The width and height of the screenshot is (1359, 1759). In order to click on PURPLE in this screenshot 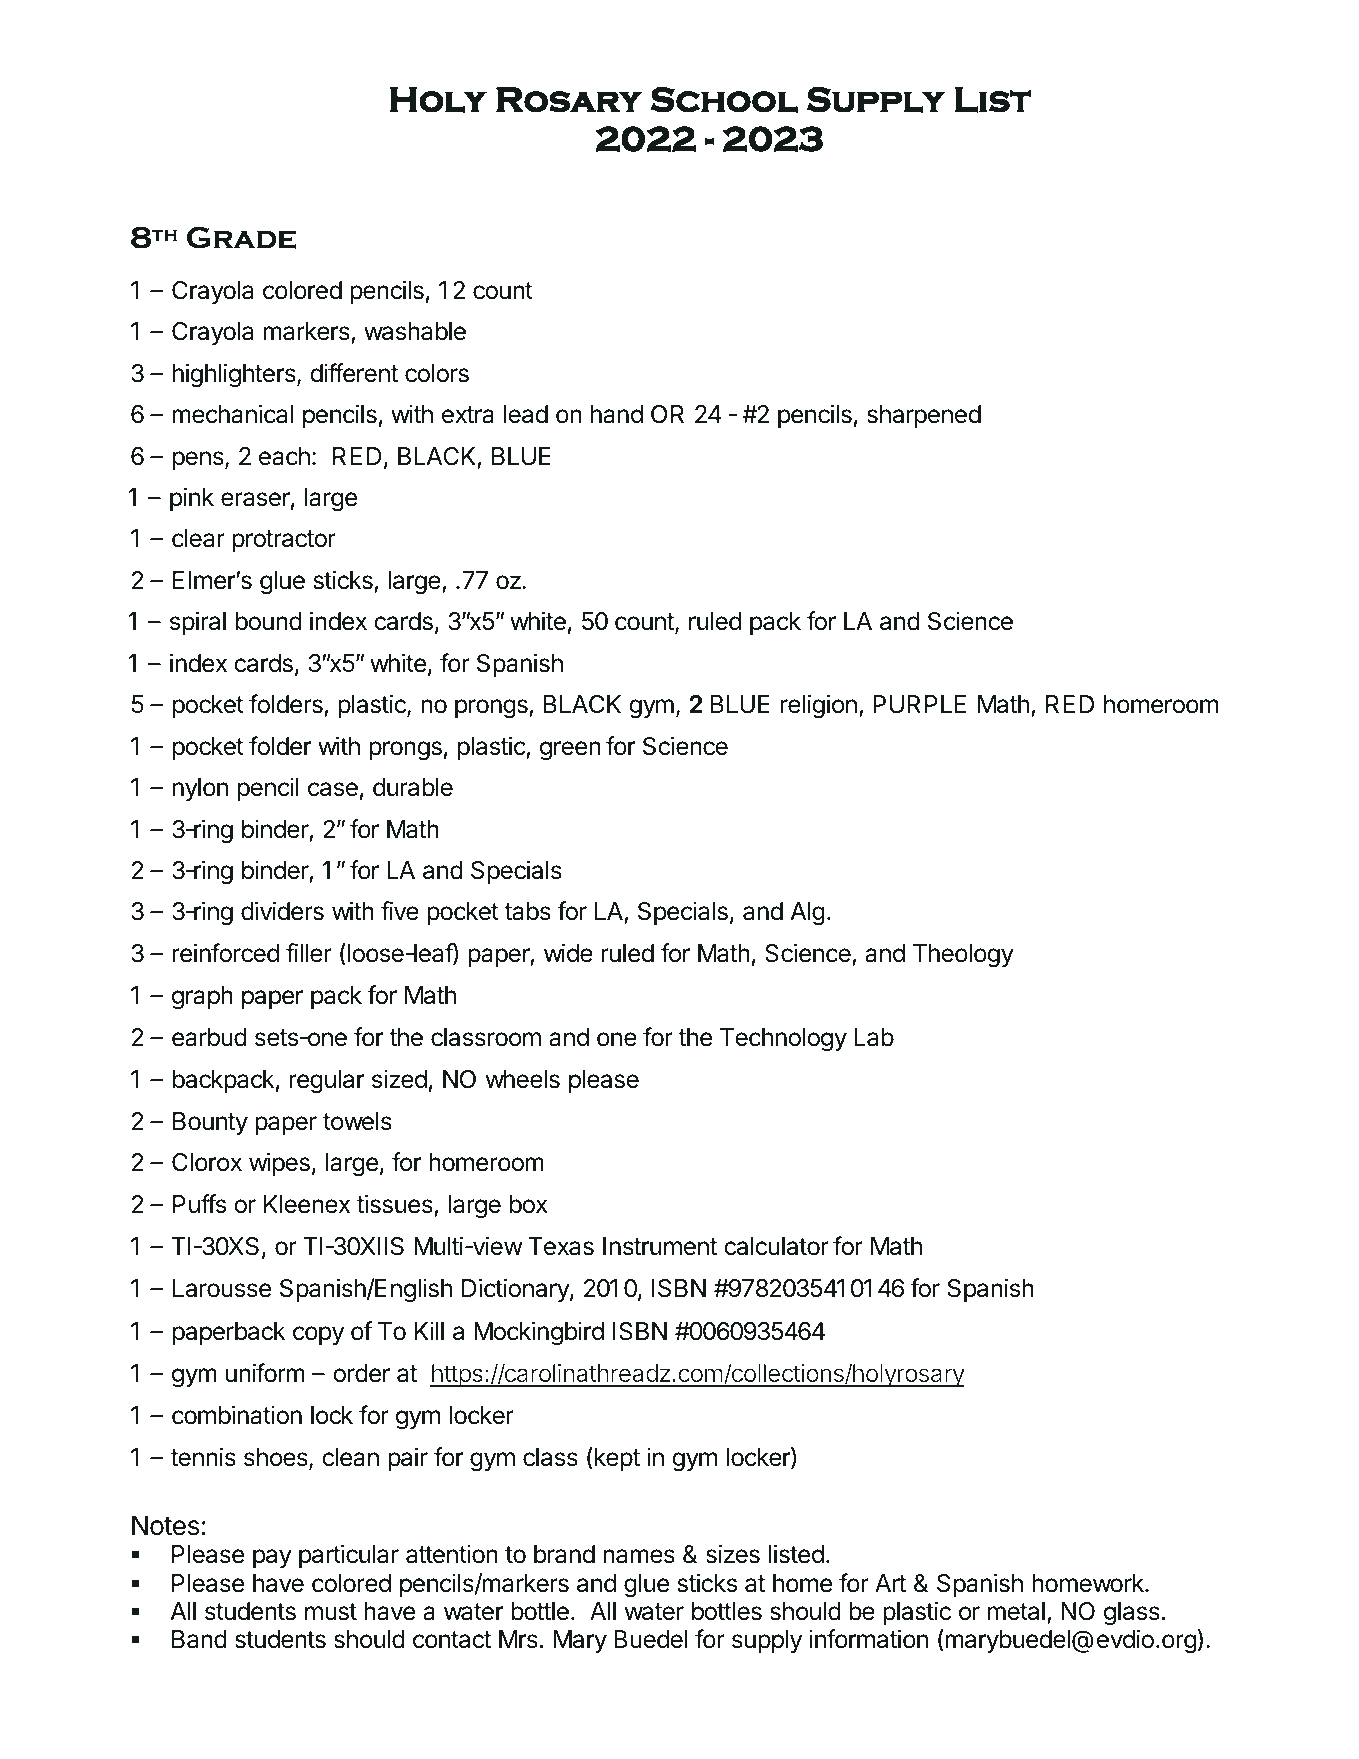, I will do `click(919, 704)`.
